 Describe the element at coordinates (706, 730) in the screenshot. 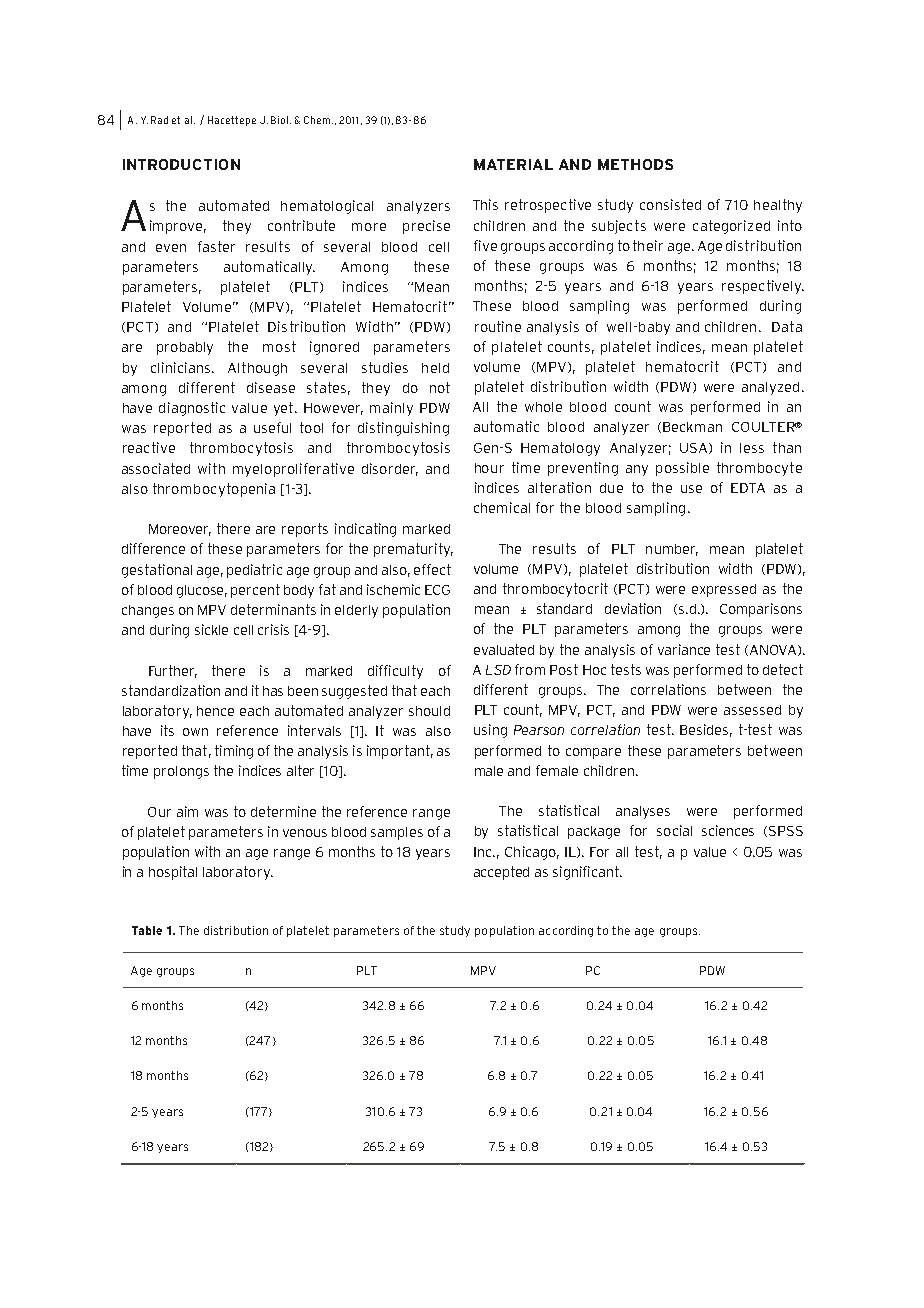

I see `Besides` at that location.
